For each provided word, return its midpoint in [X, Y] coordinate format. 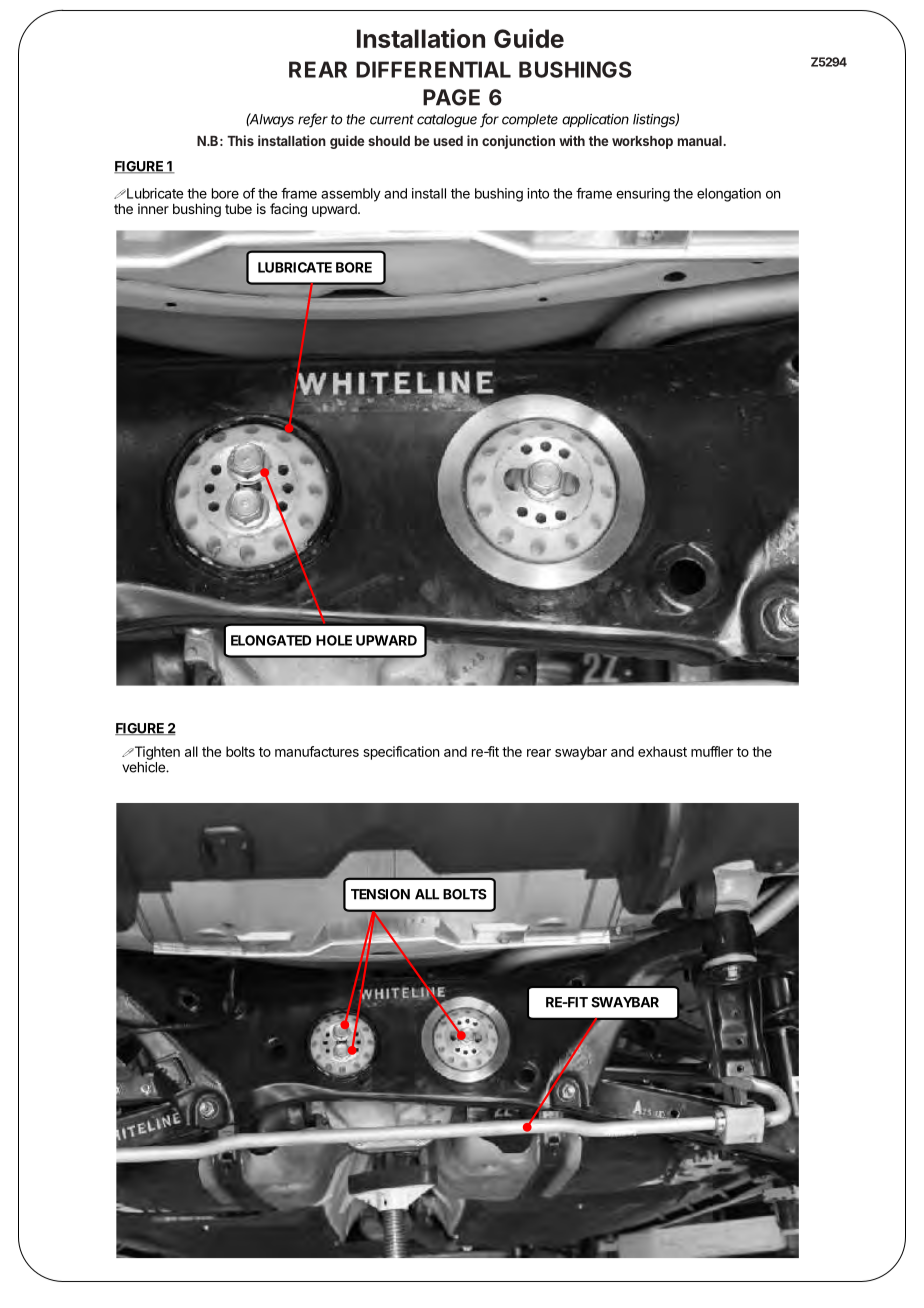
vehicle [144, 767]
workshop [642, 142]
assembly [351, 195]
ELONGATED [271, 640]
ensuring [643, 195]
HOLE [334, 640]
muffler [712, 751]
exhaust [662, 751]
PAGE [451, 97]
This [240, 140]
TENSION [380, 894]
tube [238, 209]
